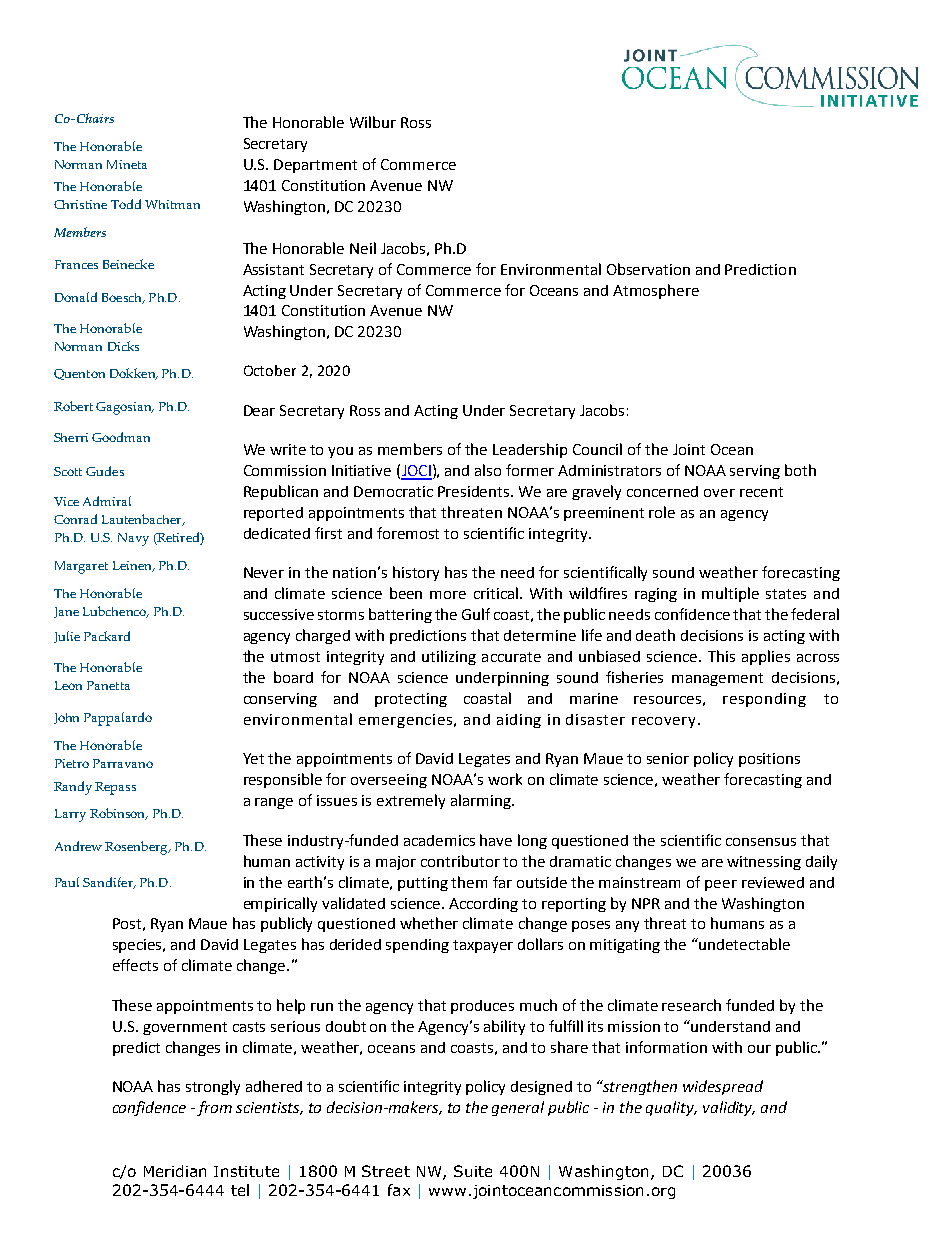  I want to click on Goodman, so click(121, 437).
